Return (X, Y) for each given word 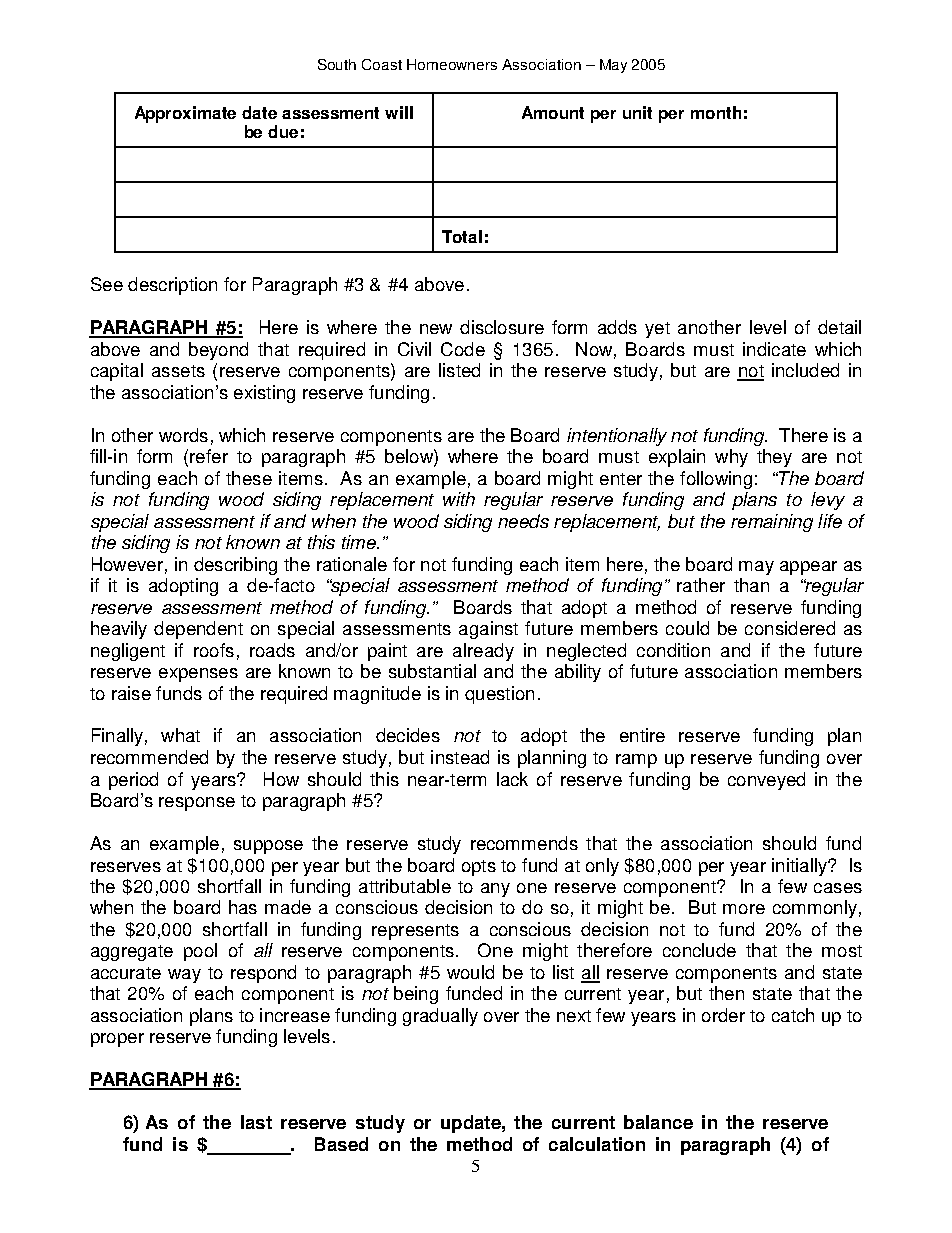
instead (460, 757)
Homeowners (452, 64)
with (459, 499)
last (256, 1122)
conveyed (766, 781)
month (716, 112)
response (197, 804)
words (183, 435)
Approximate (185, 114)
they (774, 458)
